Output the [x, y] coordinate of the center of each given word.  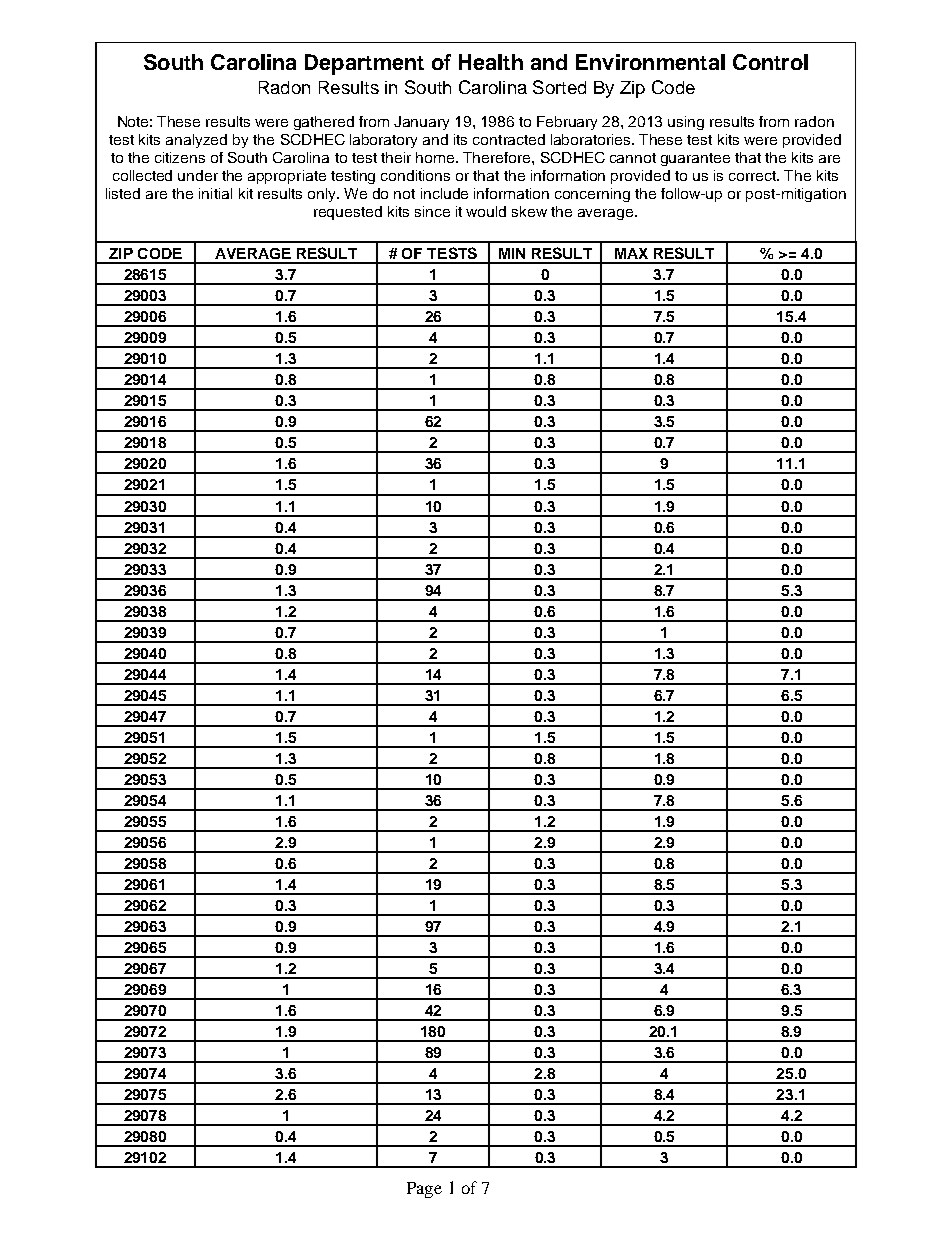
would [486, 211]
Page [424, 1190]
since [432, 211]
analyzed [196, 141]
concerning [592, 195]
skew [529, 211]
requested [348, 213]
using [686, 123]
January [421, 123]
